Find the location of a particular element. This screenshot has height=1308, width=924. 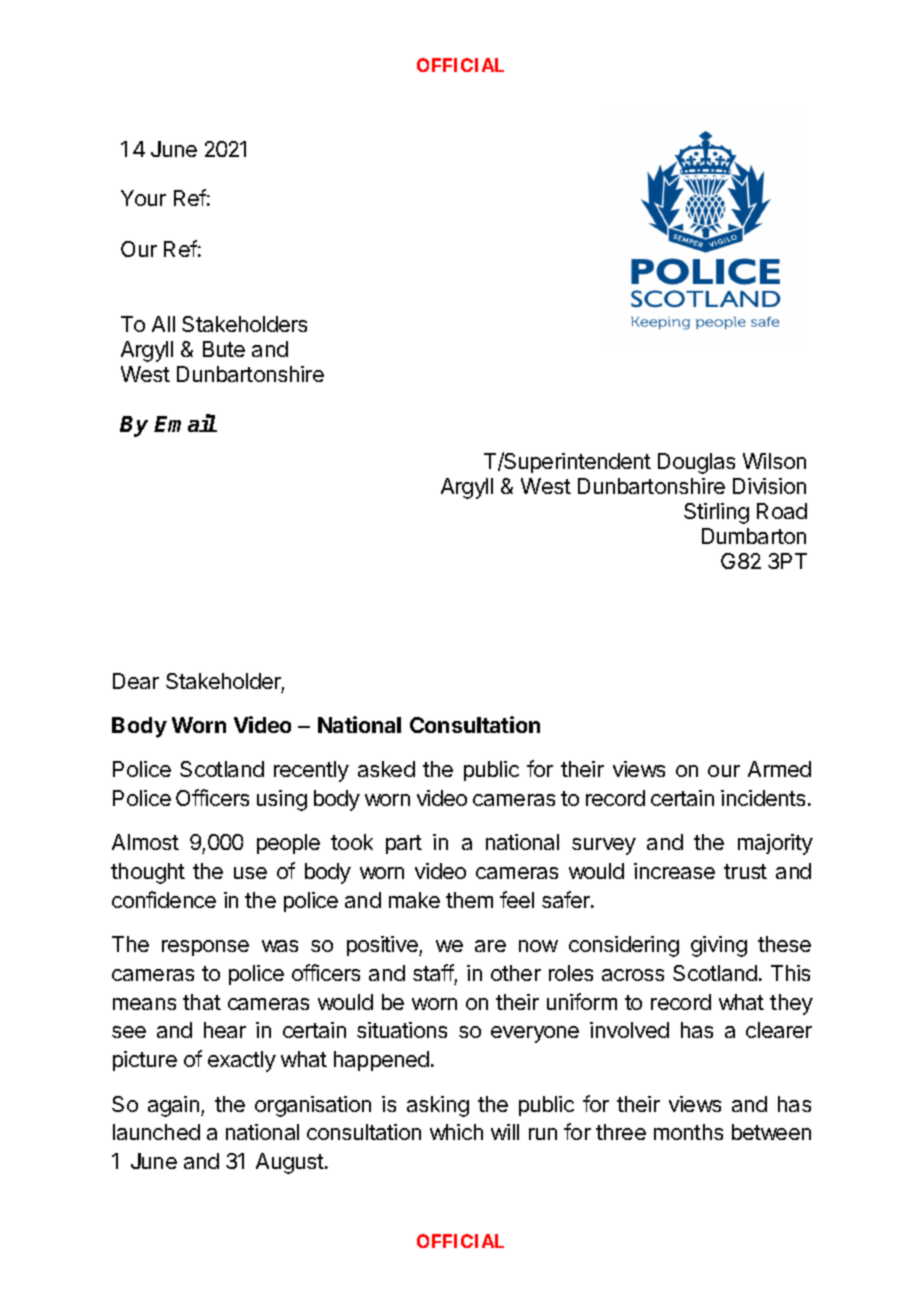

which is located at coordinates (456, 1132).
